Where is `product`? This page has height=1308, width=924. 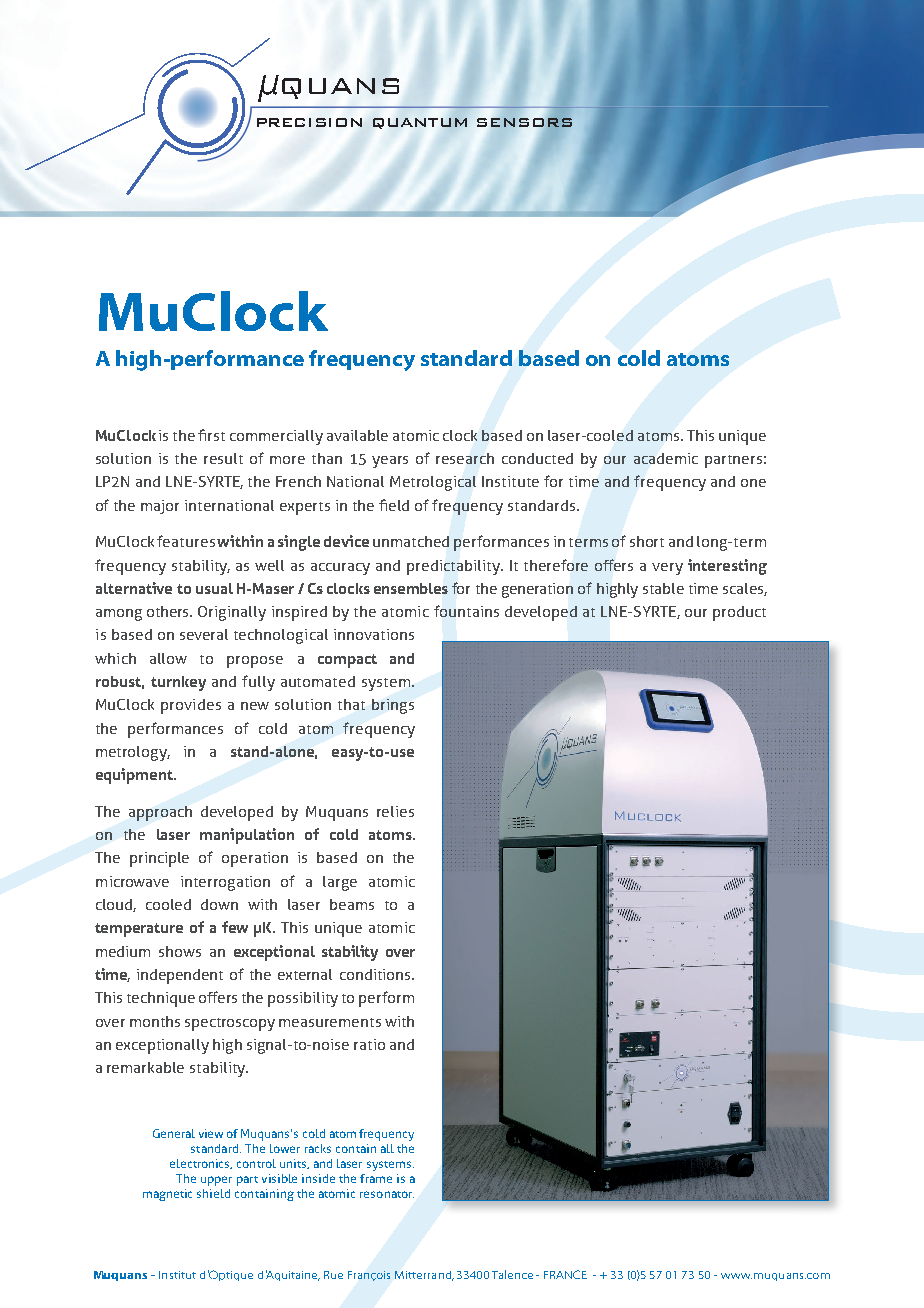
product is located at coordinates (739, 613).
